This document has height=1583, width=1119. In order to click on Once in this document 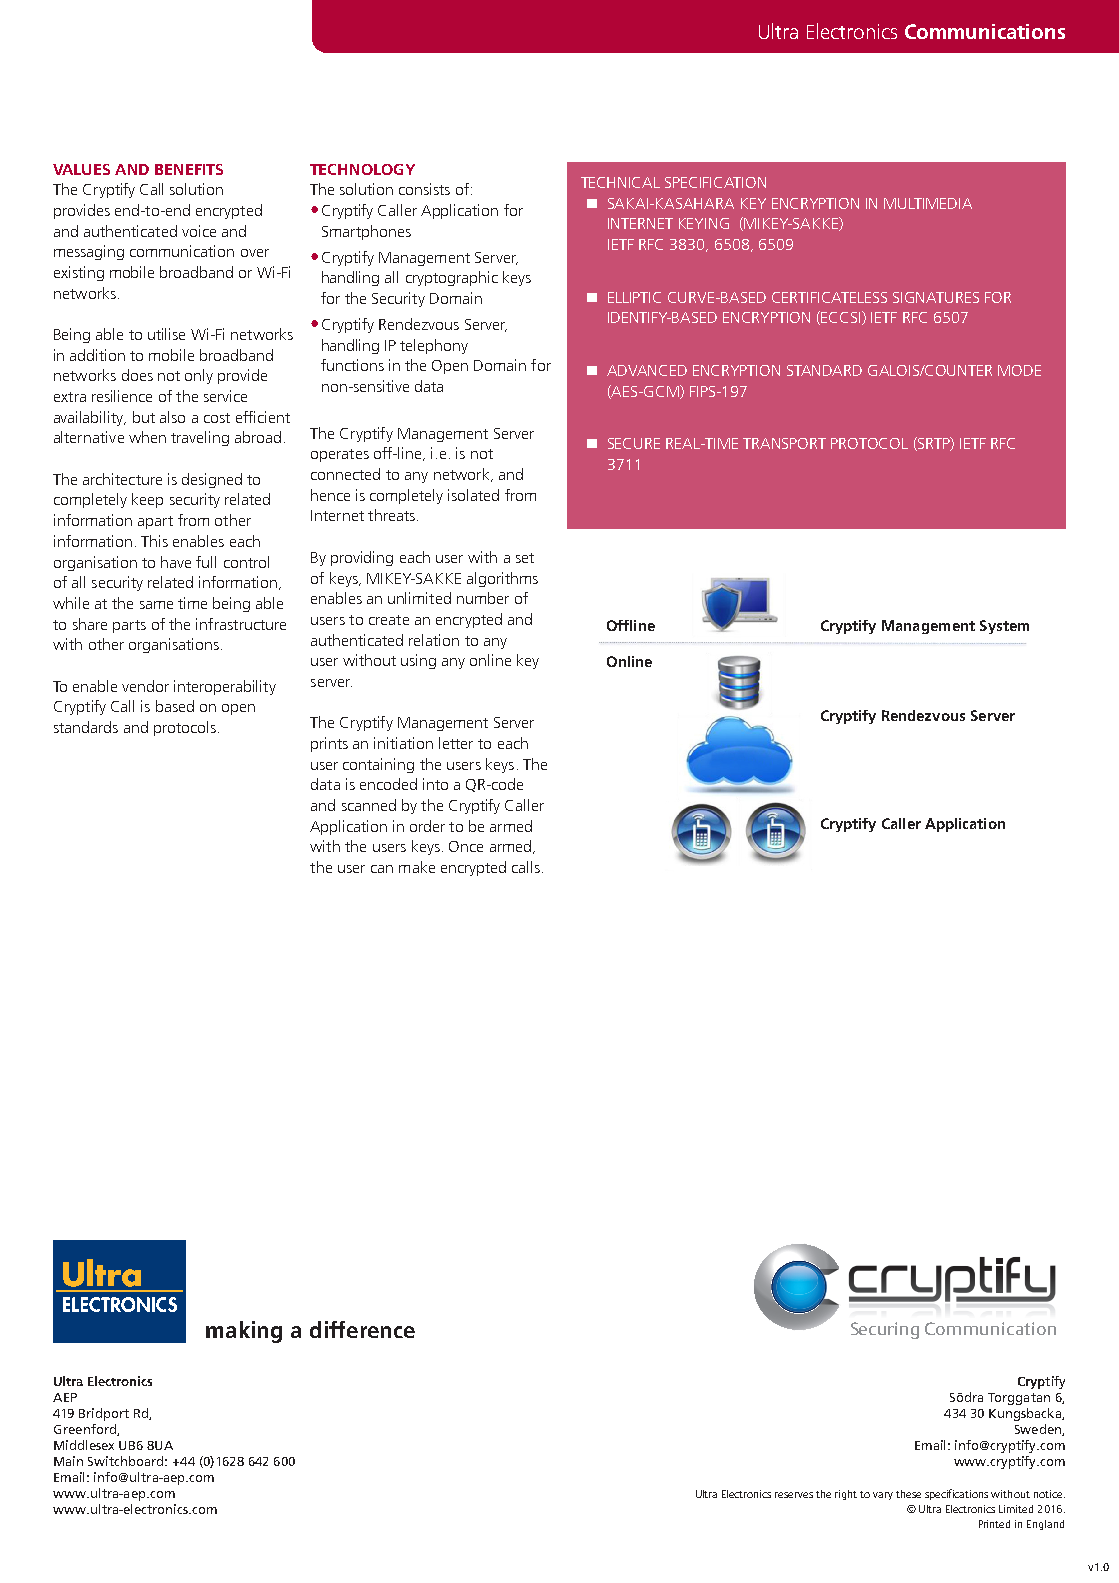, I will do `click(466, 846)`.
